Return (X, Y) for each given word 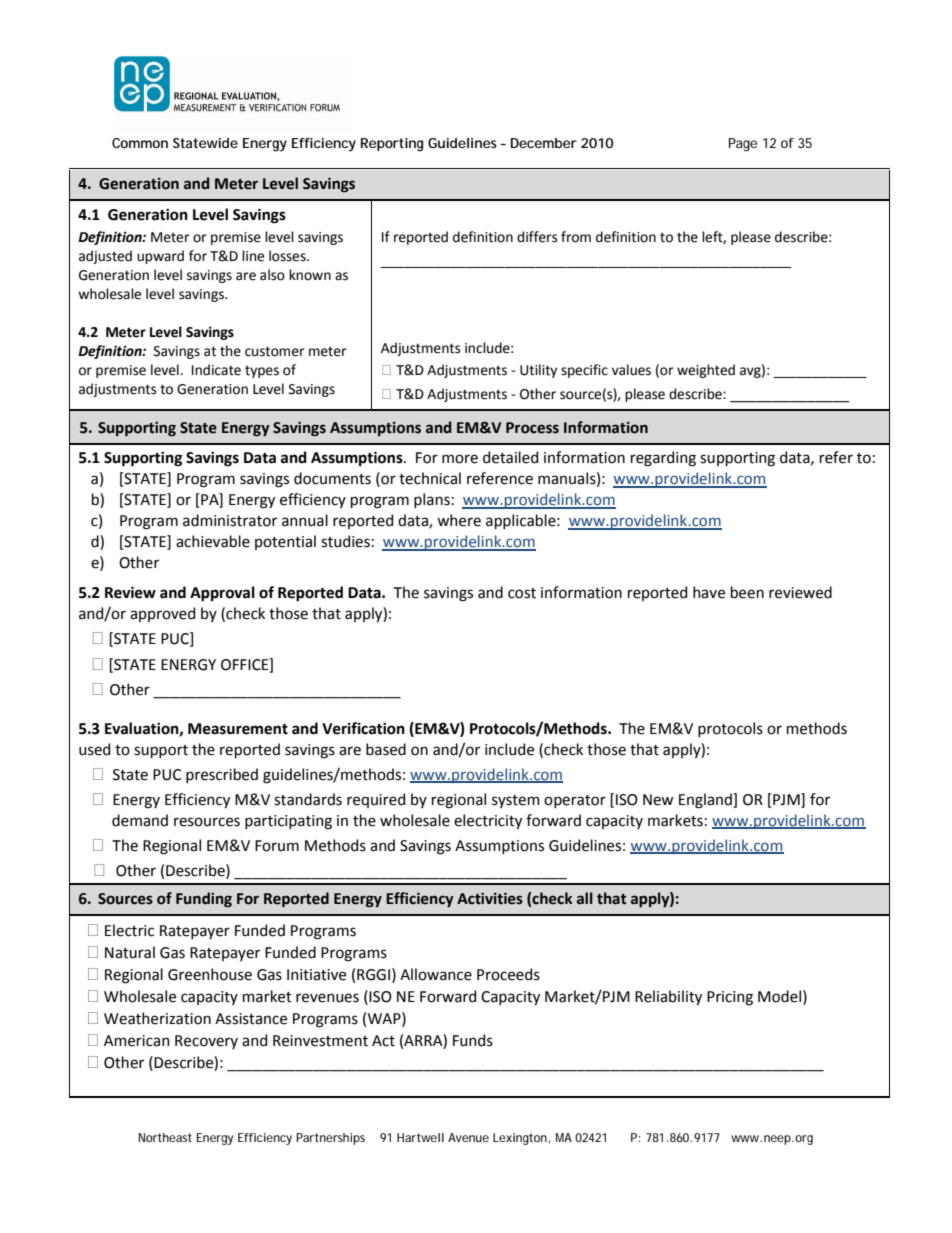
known (310, 275)
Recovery (206, 1042)
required (376, 800)
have (709, 592)
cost (522, 593)
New (658, 800)
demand (140, 820)
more (460, 459)
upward (160, 257)
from (576, 237)
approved (162, 614)
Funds (473, 1040)
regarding (663, 459)
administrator (230, 520)
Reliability (668, 997)
